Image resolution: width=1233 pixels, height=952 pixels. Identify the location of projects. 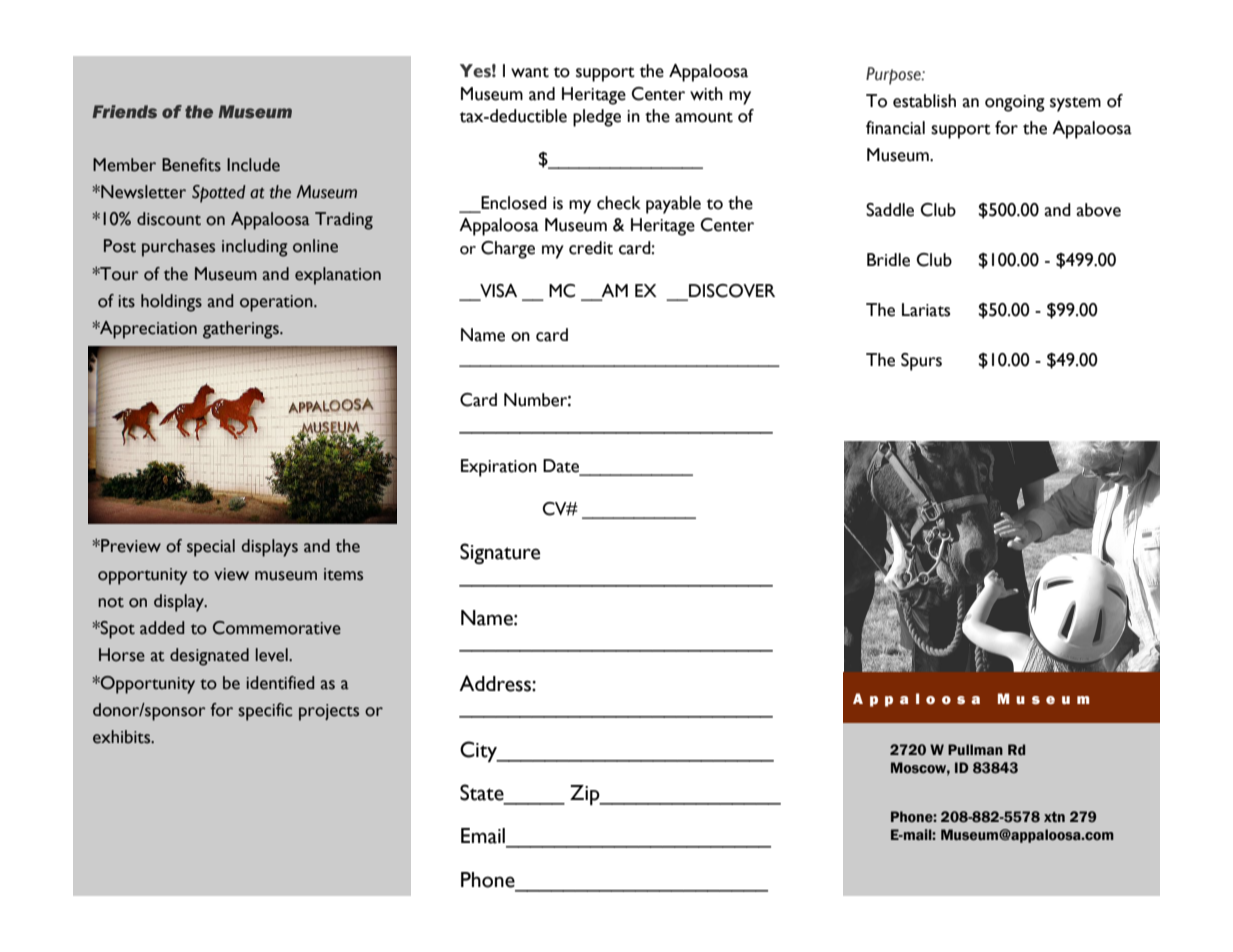
(329, 712).
